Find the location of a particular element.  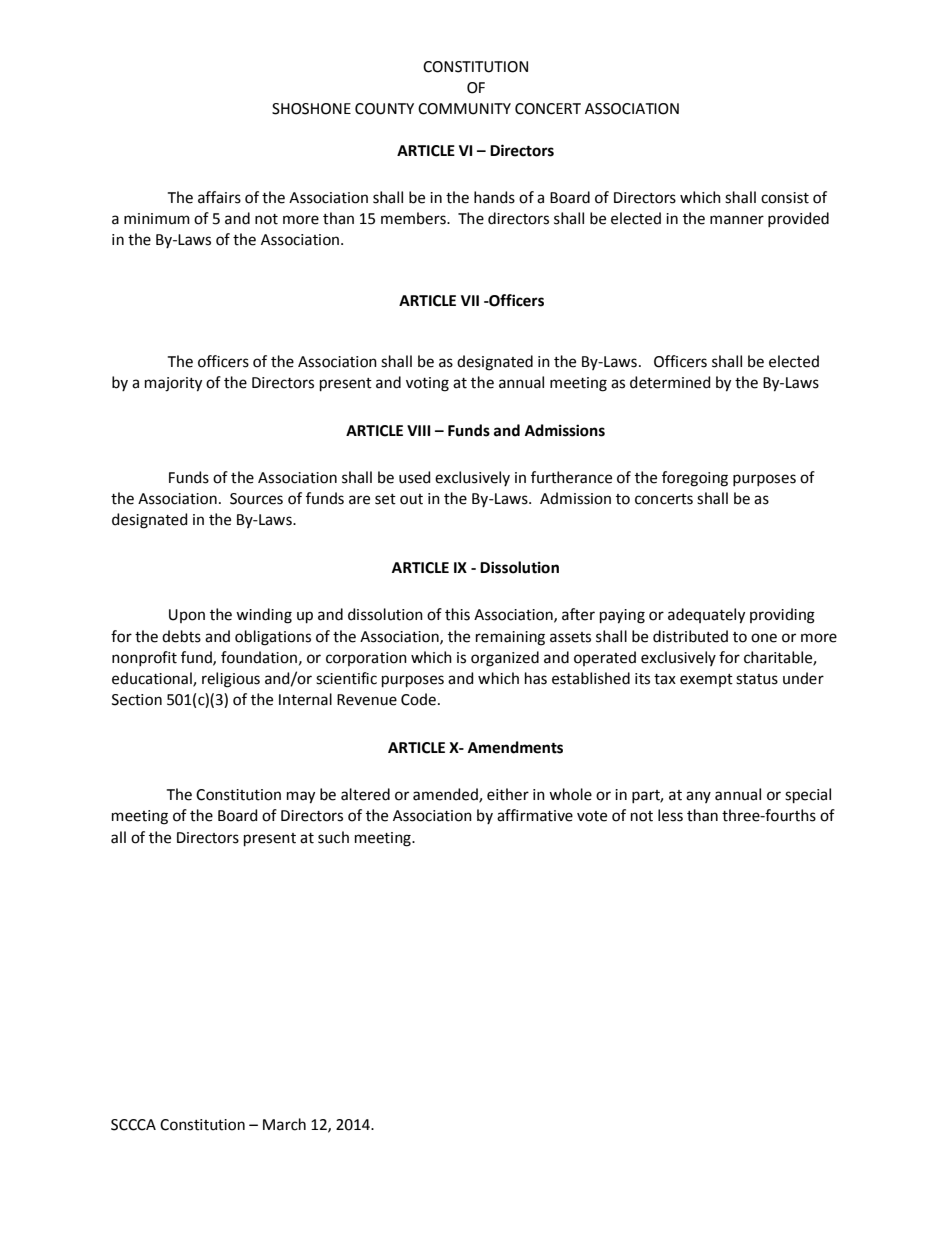

exempt is located at coordinates (706, 680).
